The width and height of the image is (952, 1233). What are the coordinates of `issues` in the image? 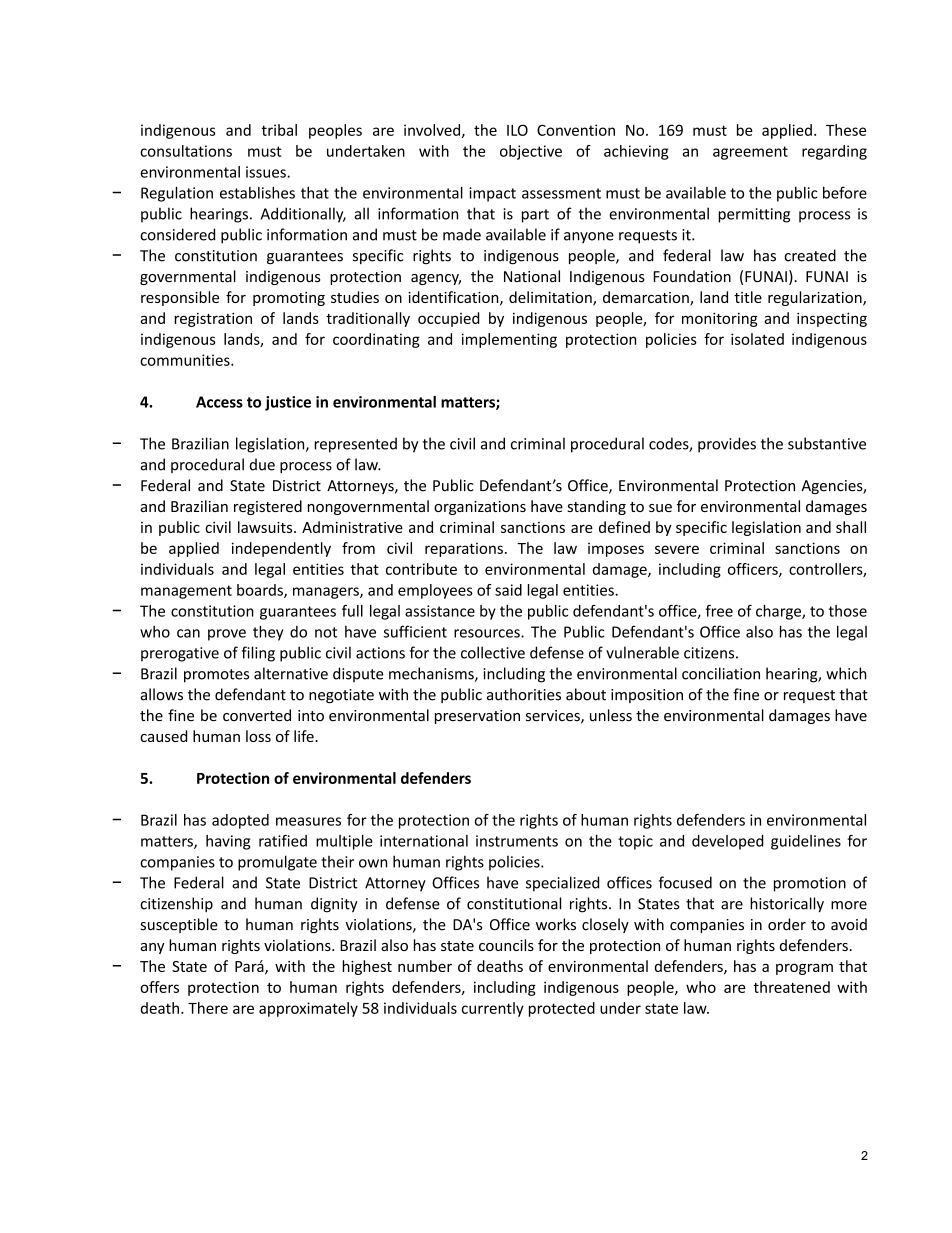 It's located at (267, 172).
